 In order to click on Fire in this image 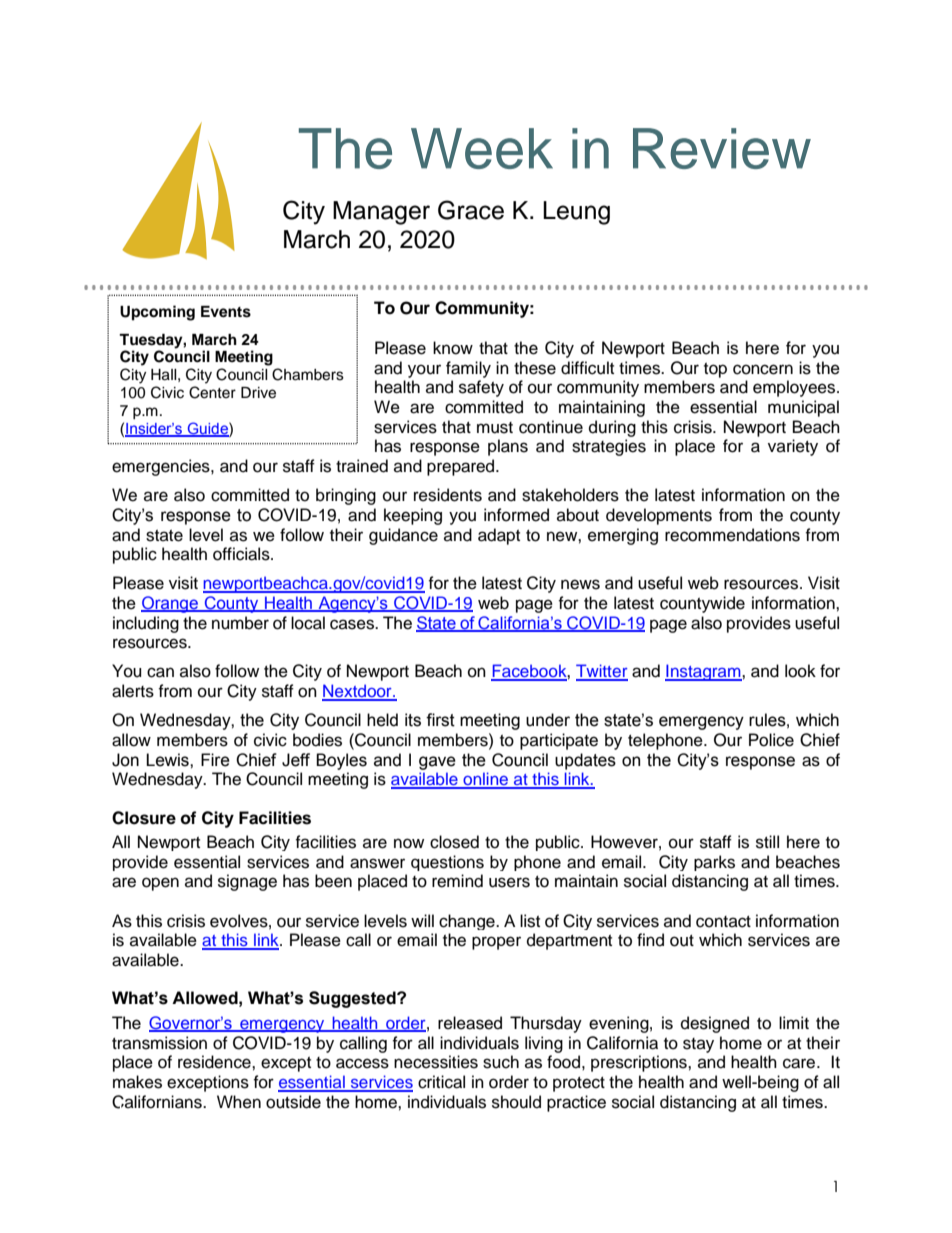, I will do `click(215, 760)`.
